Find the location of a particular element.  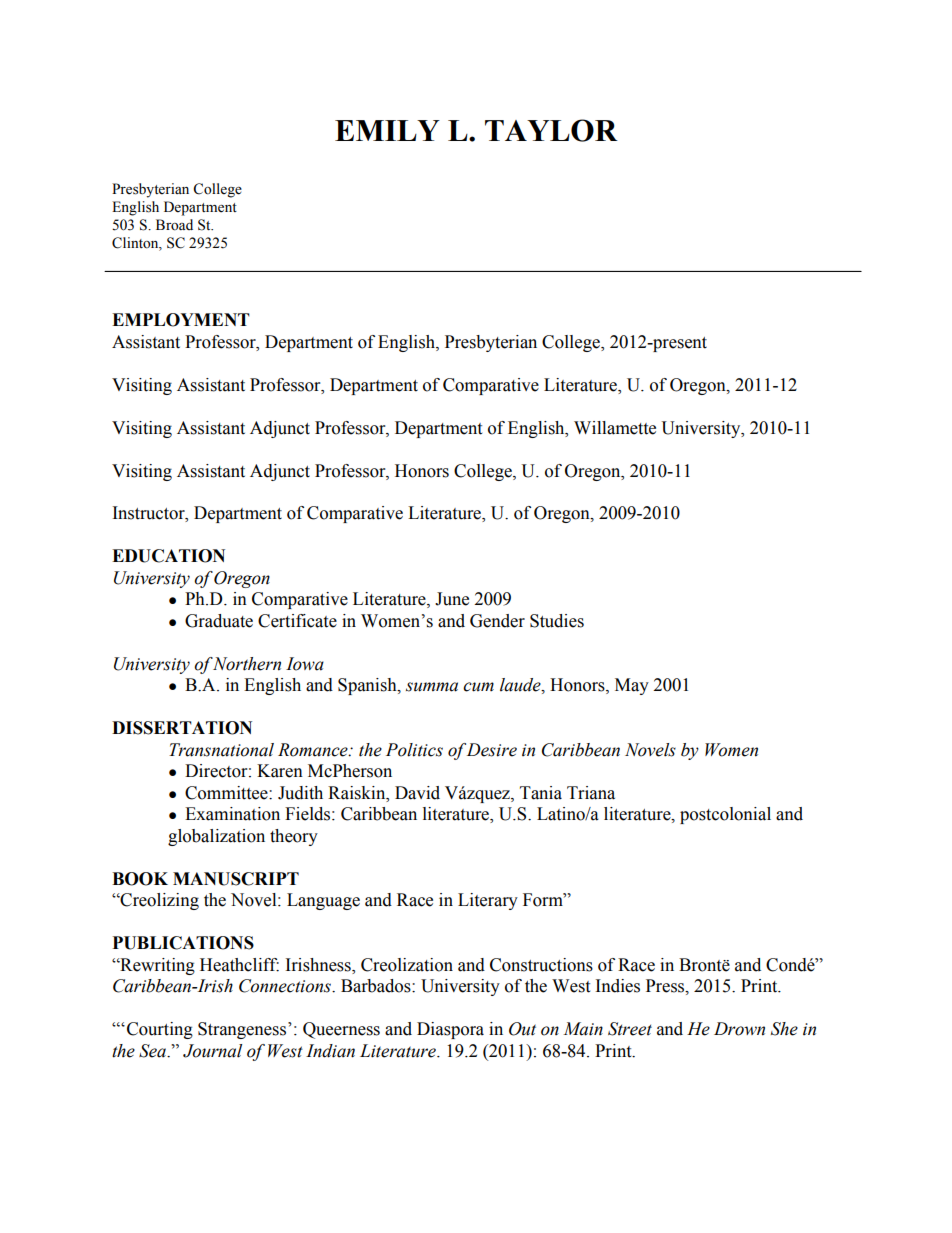

Graduate is located at coordinates (219, 621).
